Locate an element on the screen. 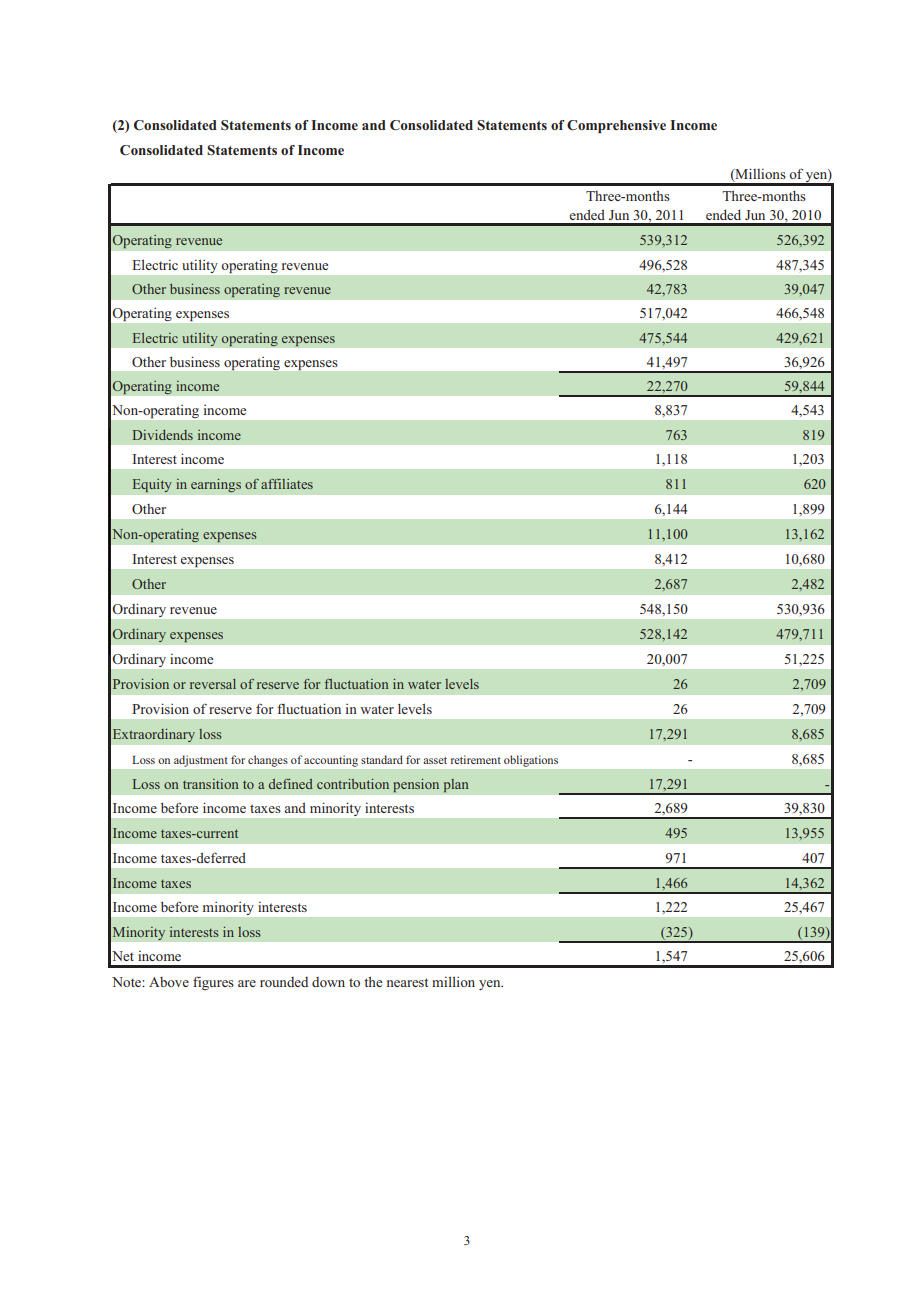 The image size is (924, 1308). earnings is located at coordinates (216, 485).
